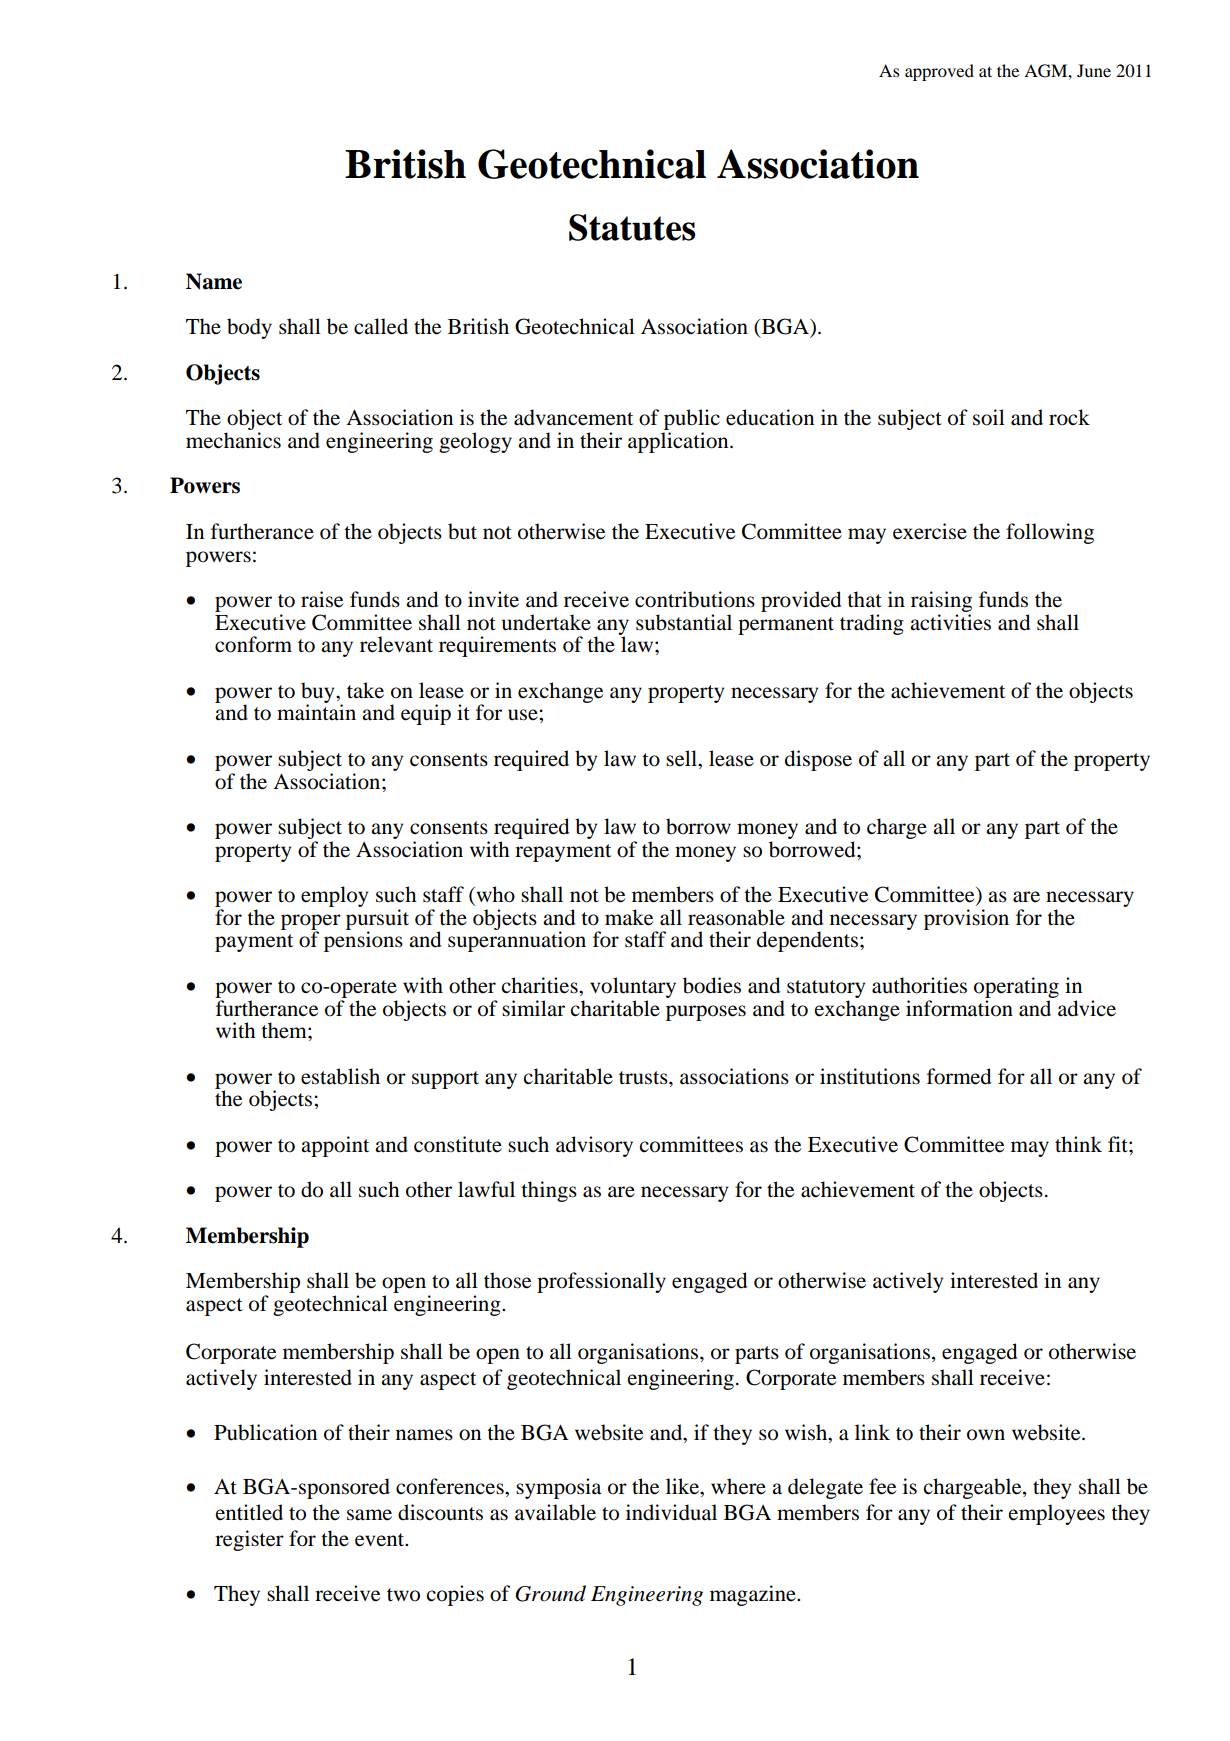  I want to click on contributions, so click(695, 599).
